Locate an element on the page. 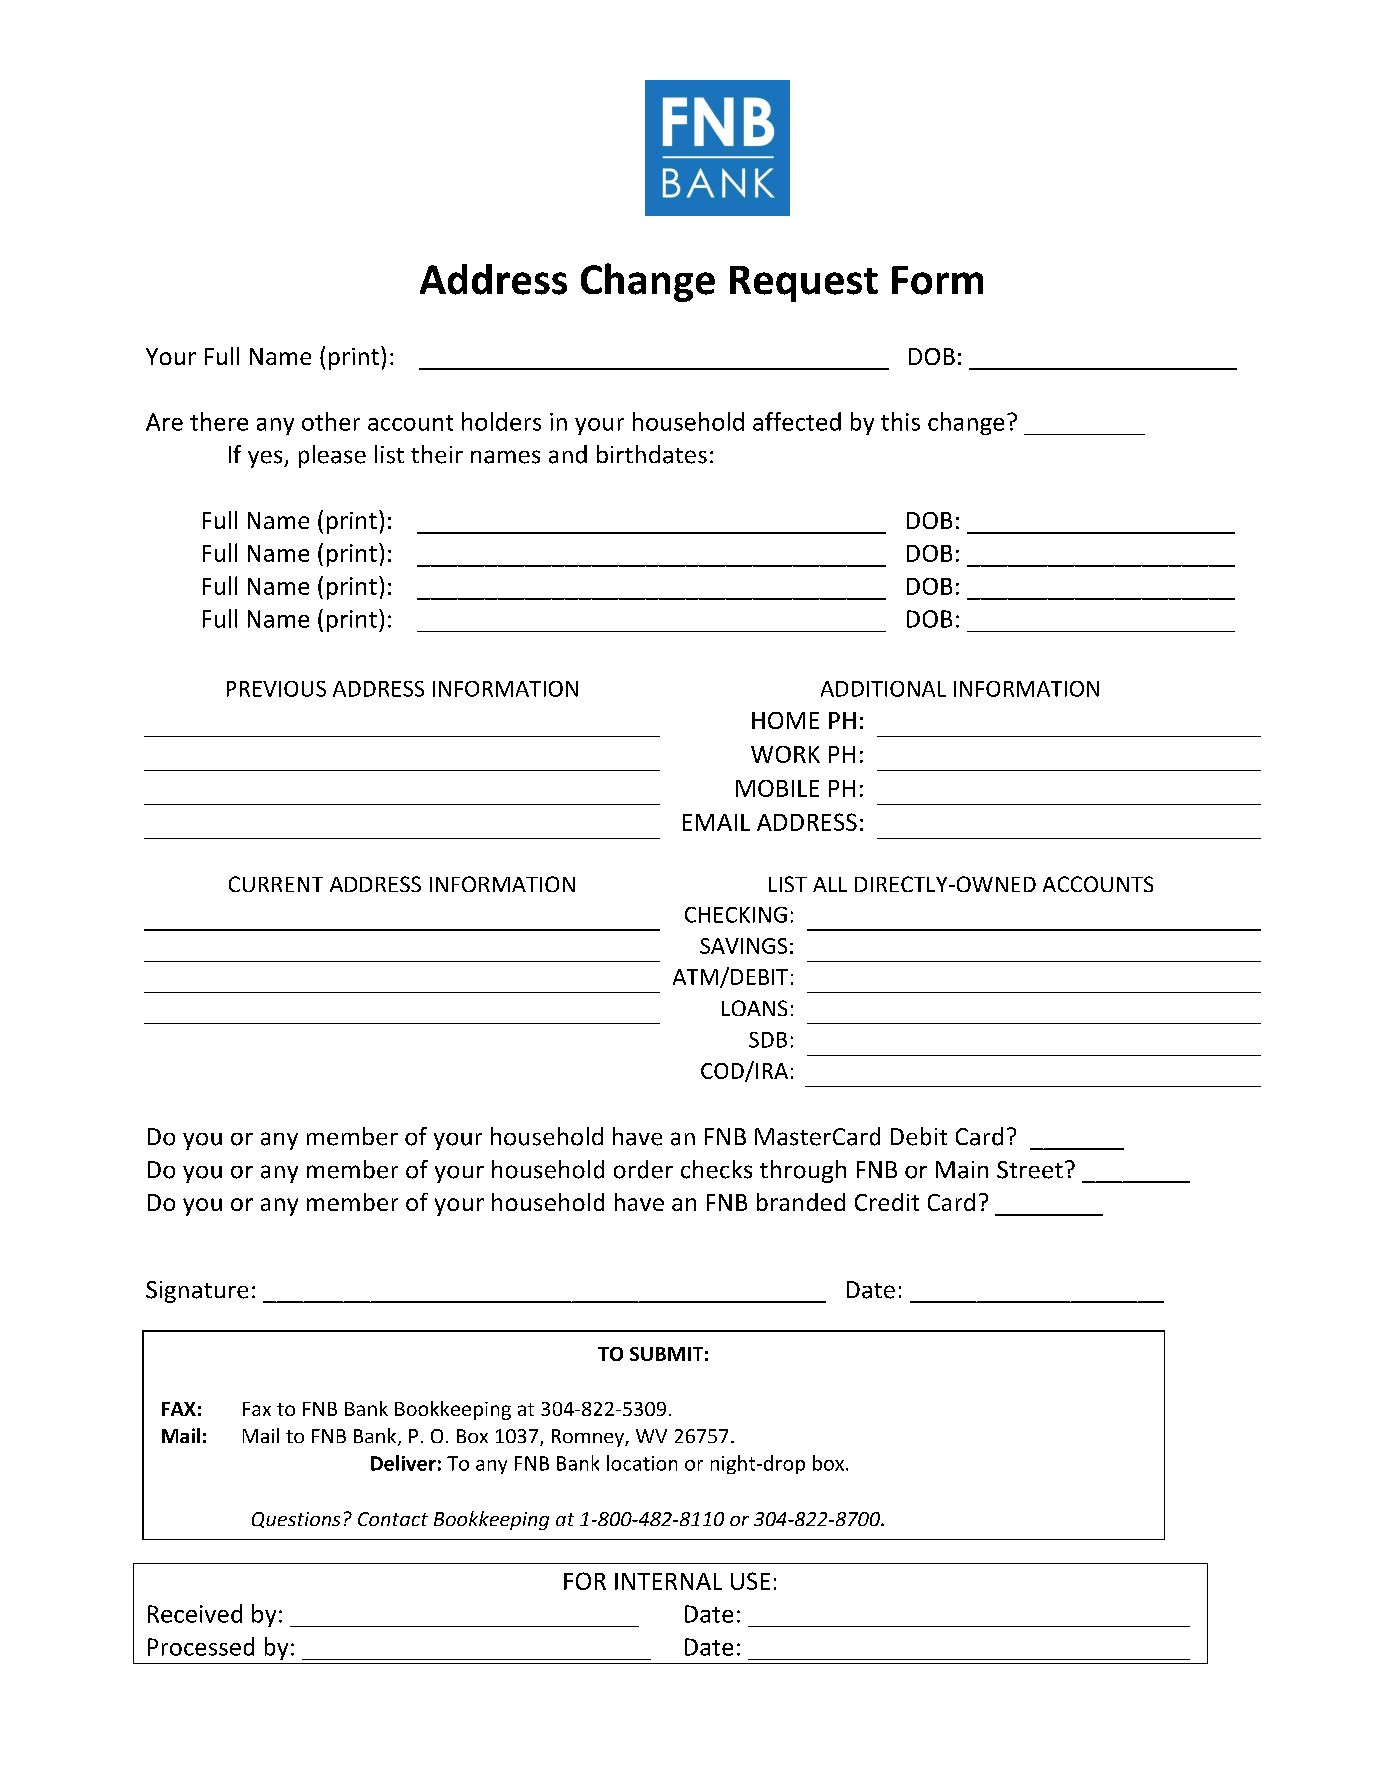 The height and width of the document is (1776, 1373). ALL is located at coordinates (830, 884).
